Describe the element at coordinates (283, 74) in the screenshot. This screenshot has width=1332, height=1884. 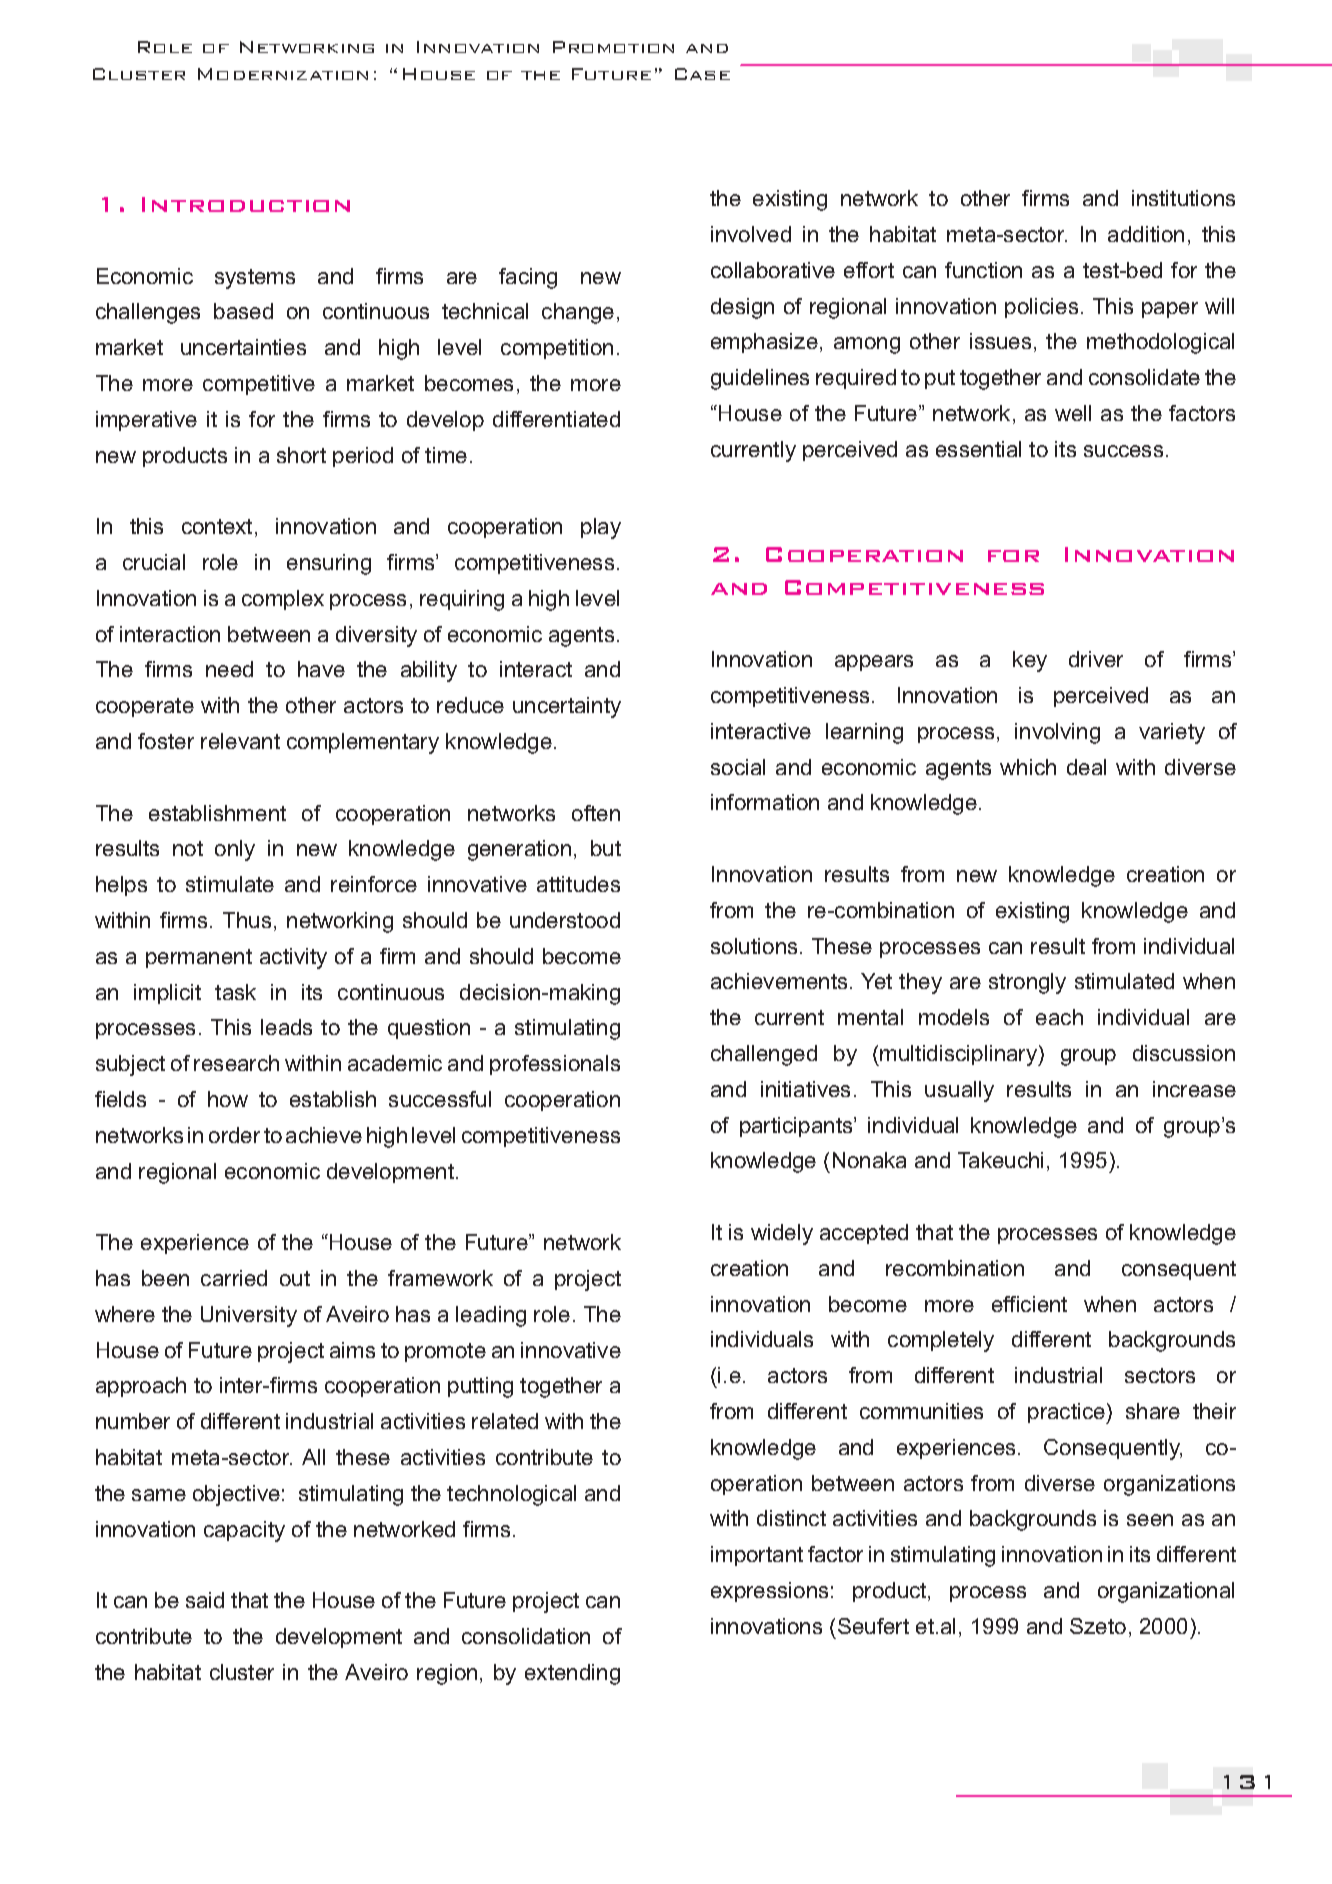
I see `Modernization` at that location.
